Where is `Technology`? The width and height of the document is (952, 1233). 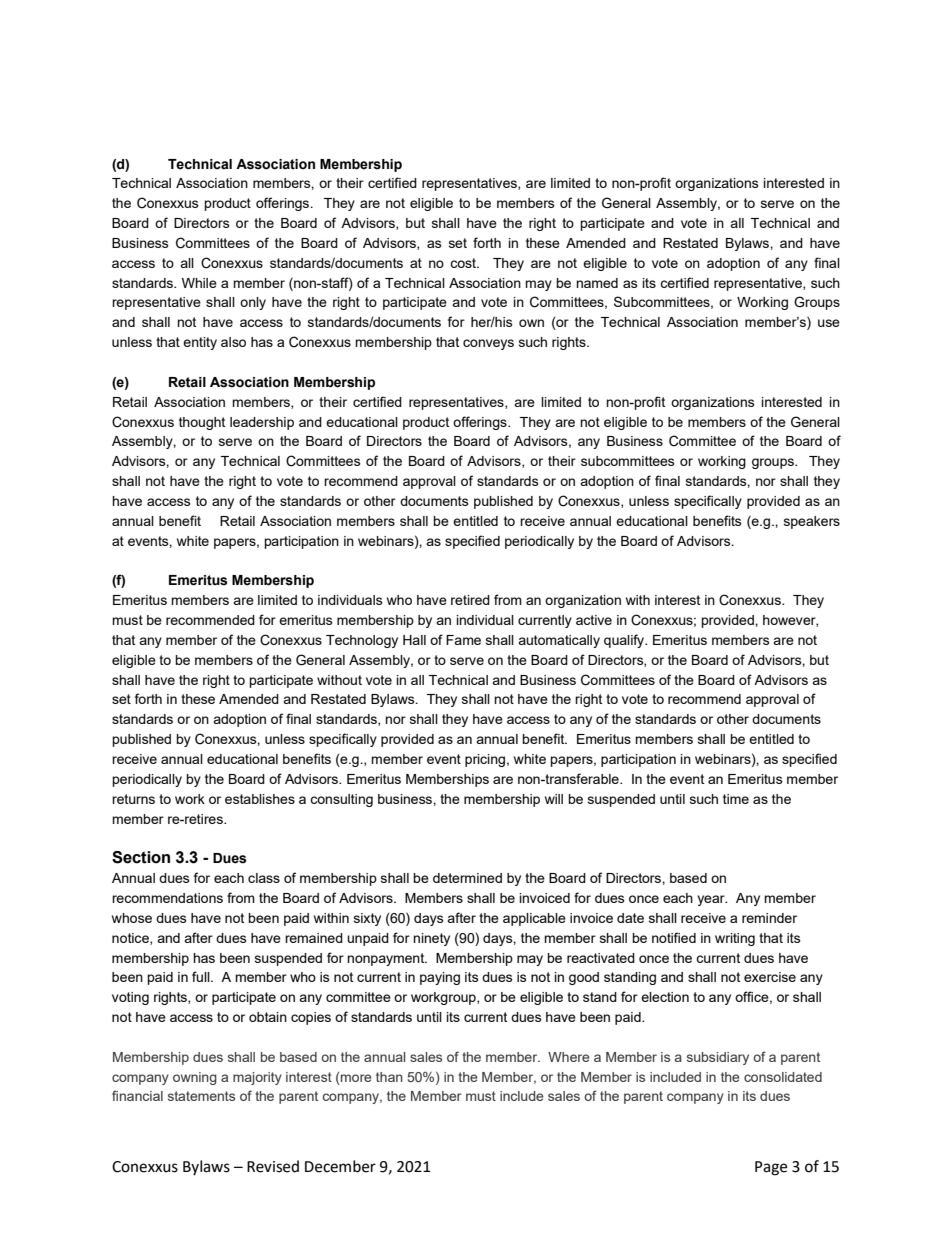 Technology is located at coordinates (362, 641).
